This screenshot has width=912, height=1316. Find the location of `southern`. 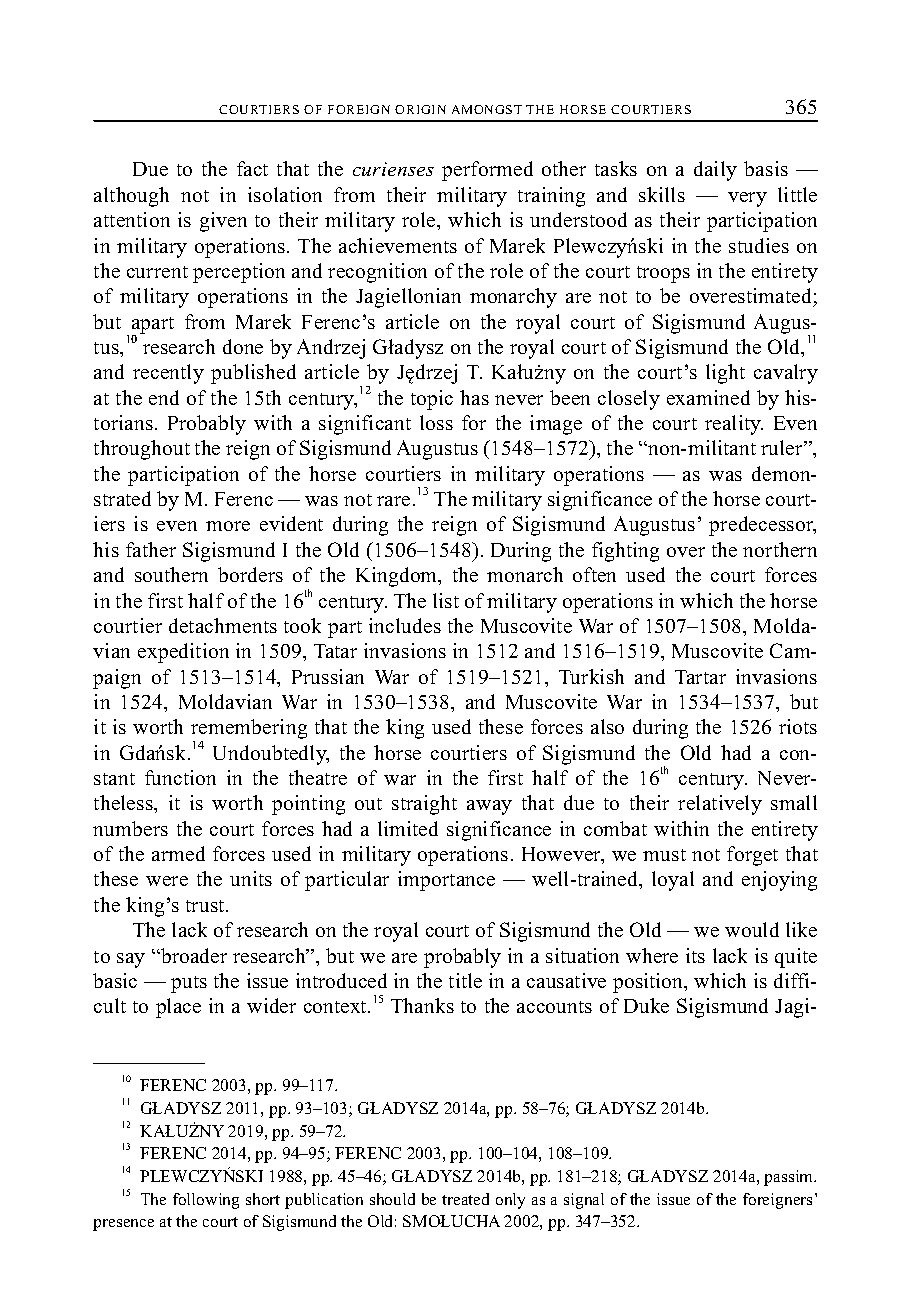

southern is located at coordinates (171, 574).
